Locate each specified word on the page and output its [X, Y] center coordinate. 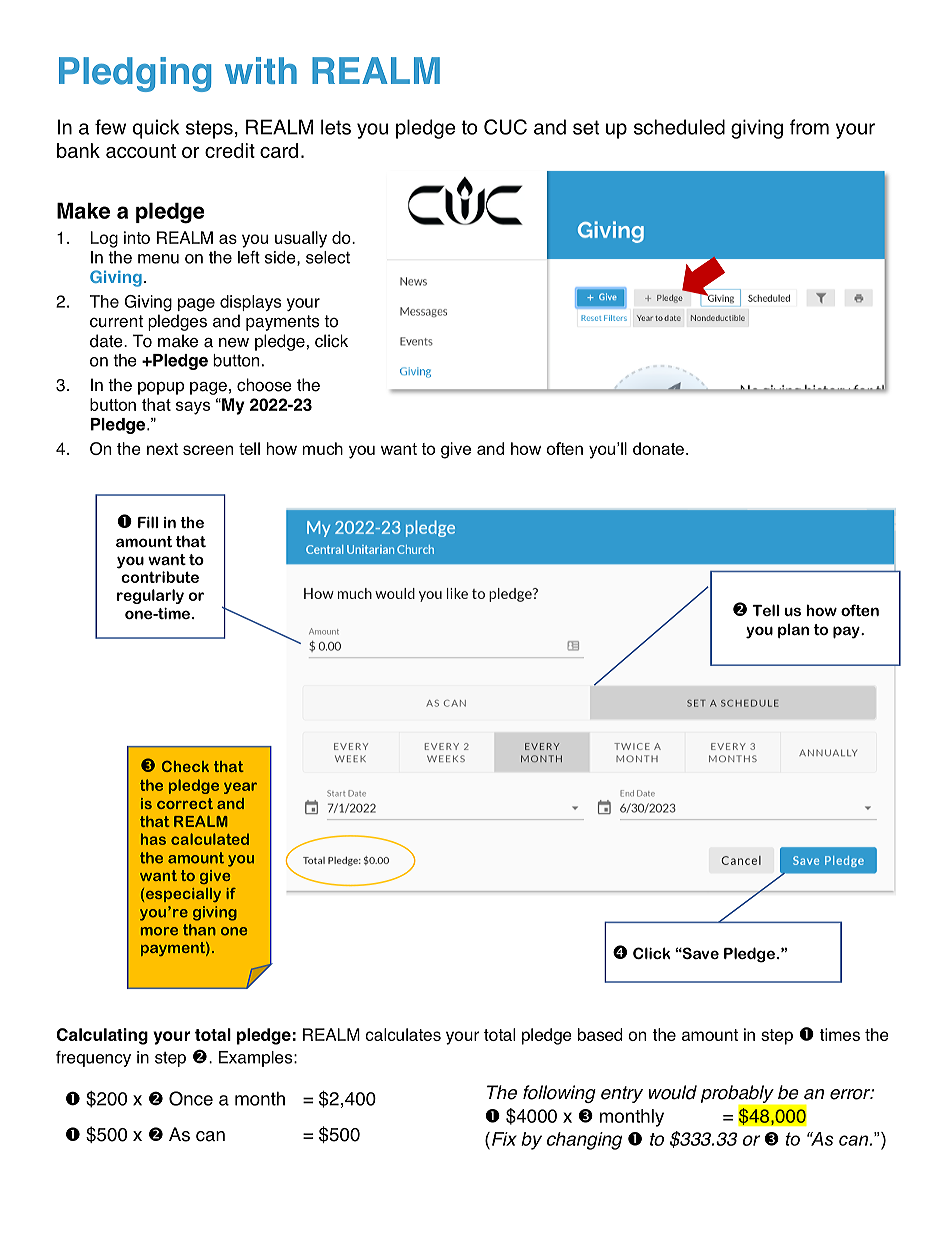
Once [191, 1098]
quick [156, 129]
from [809, 127]
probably [738, 1095]
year [240, 788]
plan [793, 630]
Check [185, 766]
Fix [504, 1139]
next [162, 449]
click [331, 341]
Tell [765, 610]
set [586, 127]
